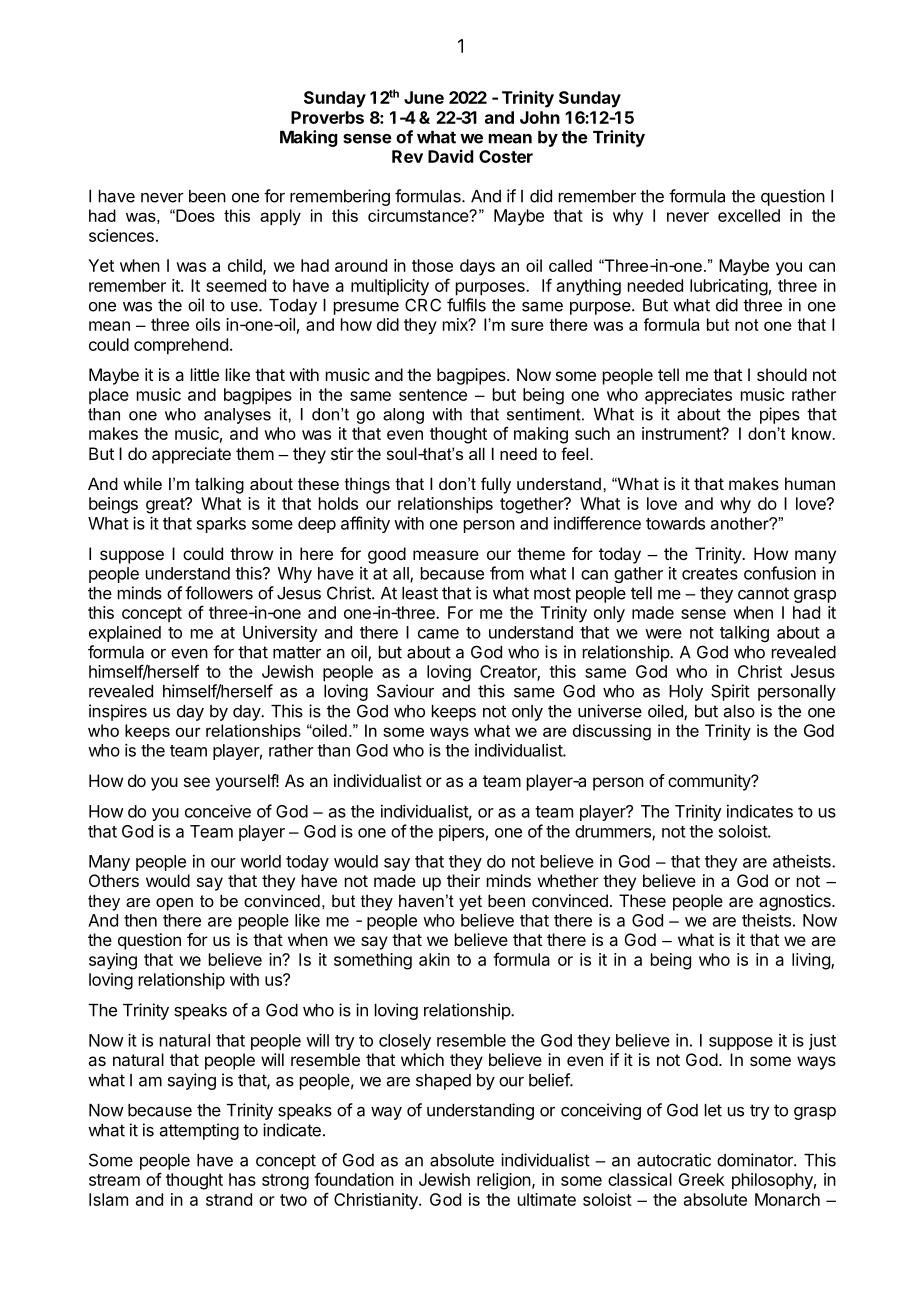 Image resolution: width=924 pixels, height=1307 pixels. I want to click on their, so click(463, 880).
